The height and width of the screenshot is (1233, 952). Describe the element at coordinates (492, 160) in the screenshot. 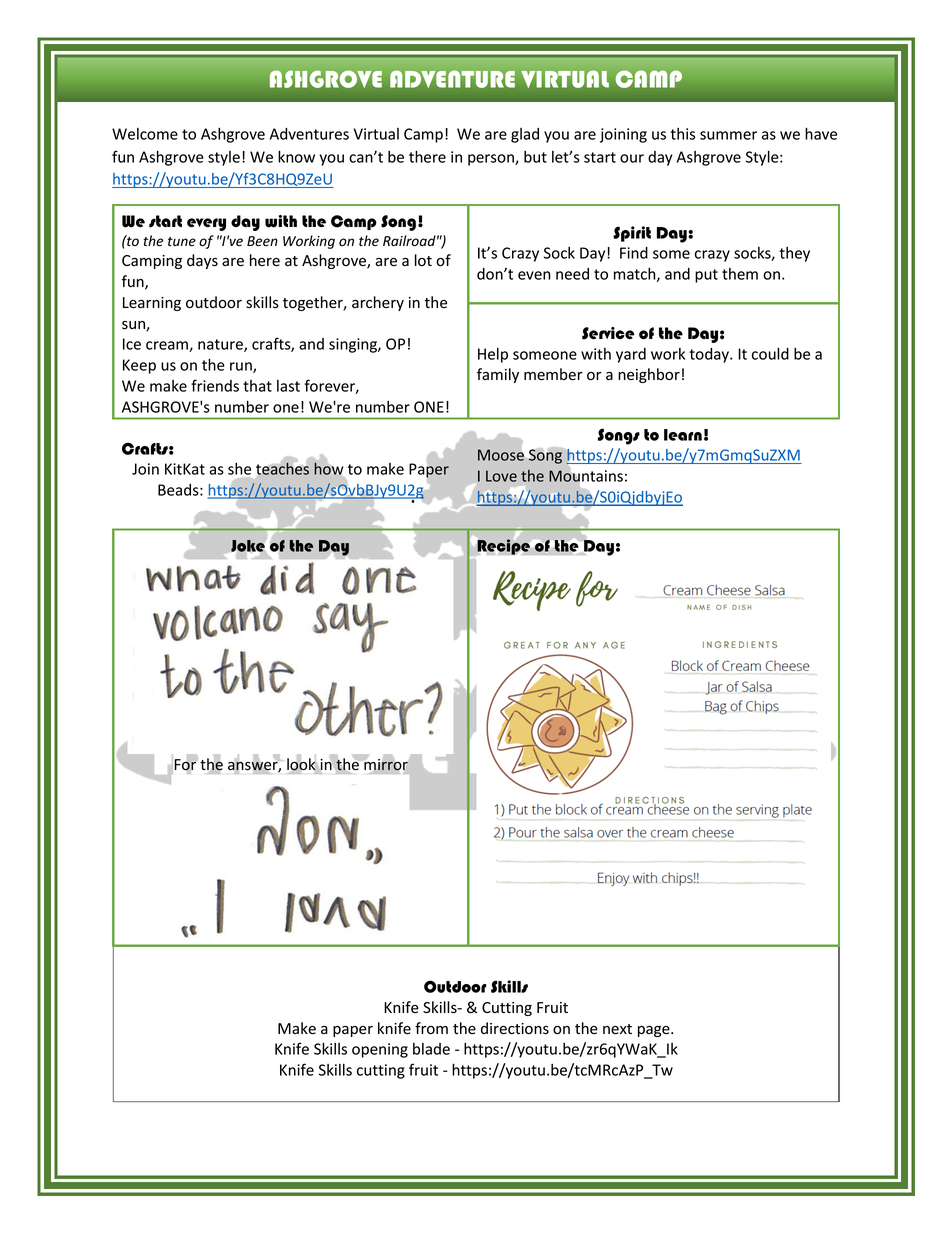

I see `person` at that location.
